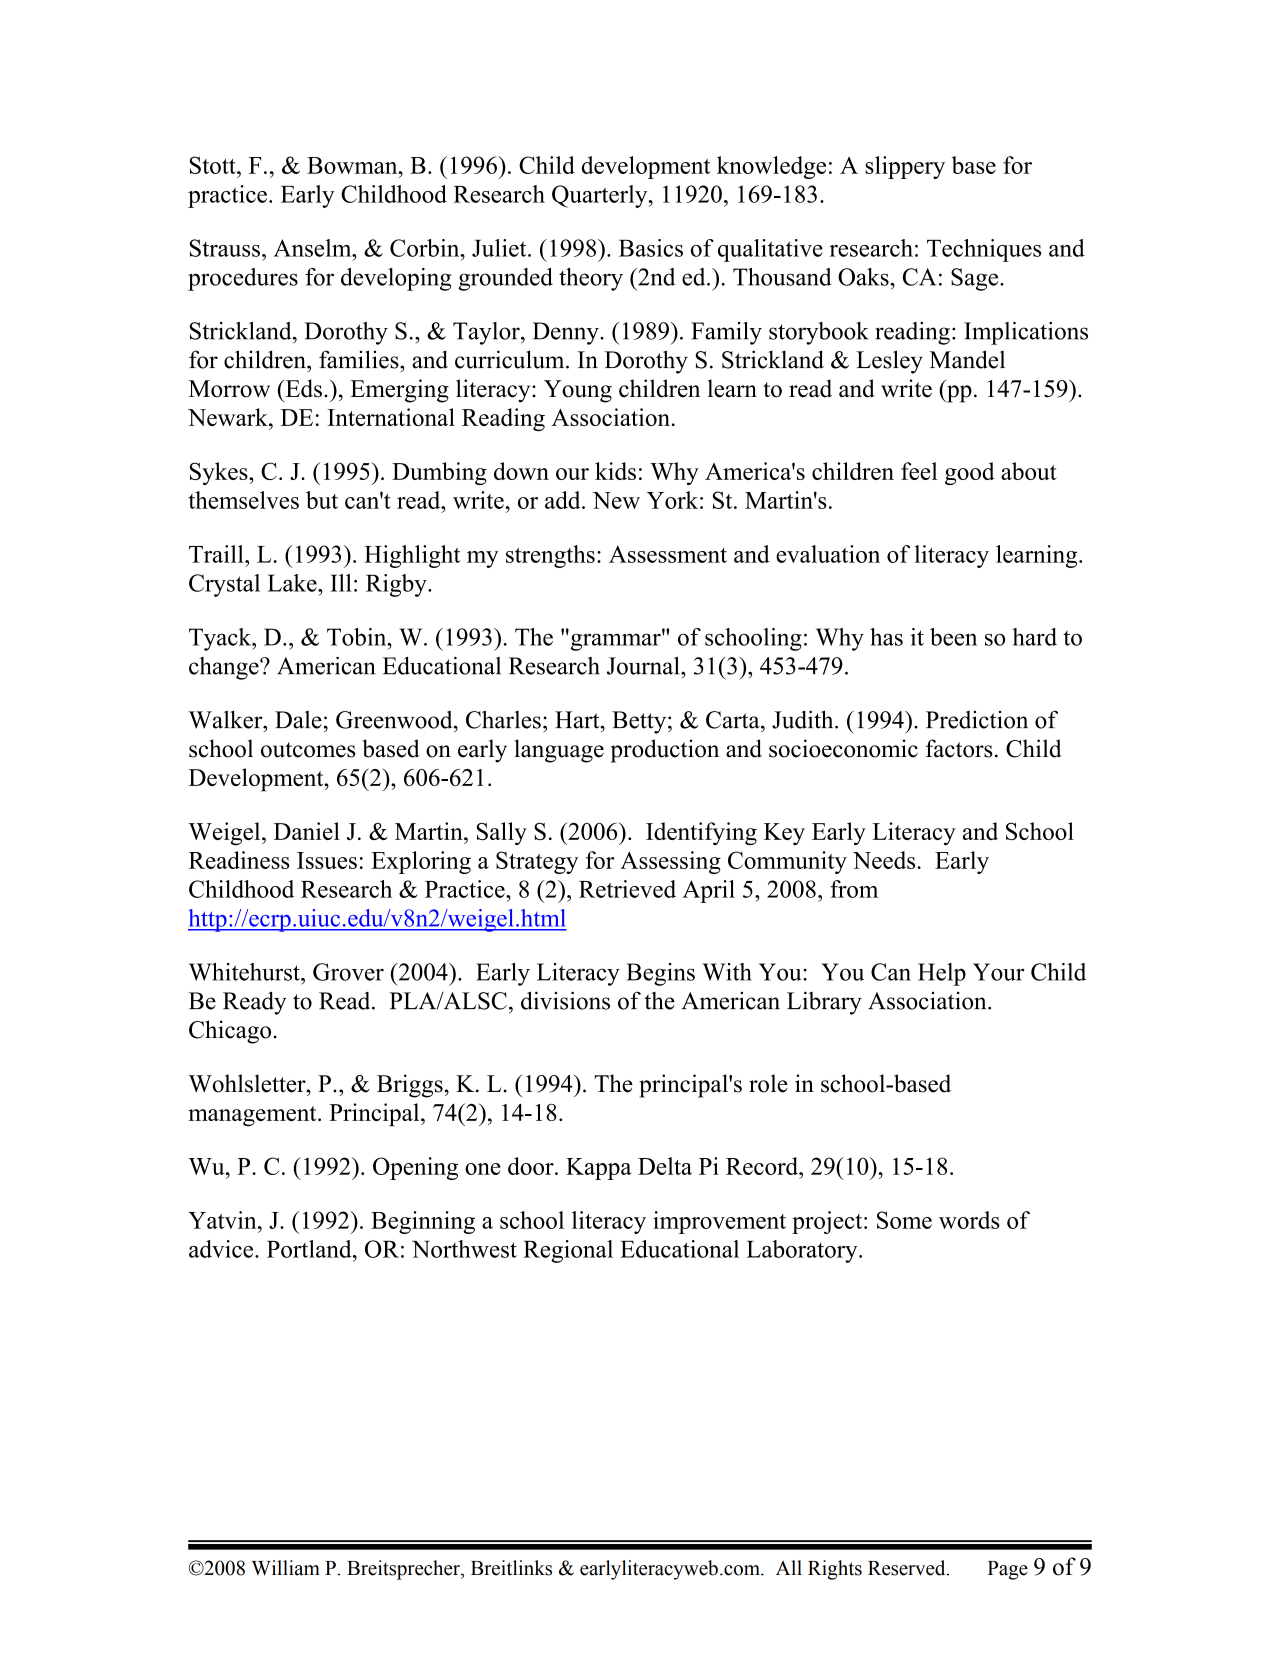 This screenshot has width=1280, height=1656. What do you see at coordinates (885, 860) in the screenshot?
I see `Needs` at bounding box center [885, 860].
